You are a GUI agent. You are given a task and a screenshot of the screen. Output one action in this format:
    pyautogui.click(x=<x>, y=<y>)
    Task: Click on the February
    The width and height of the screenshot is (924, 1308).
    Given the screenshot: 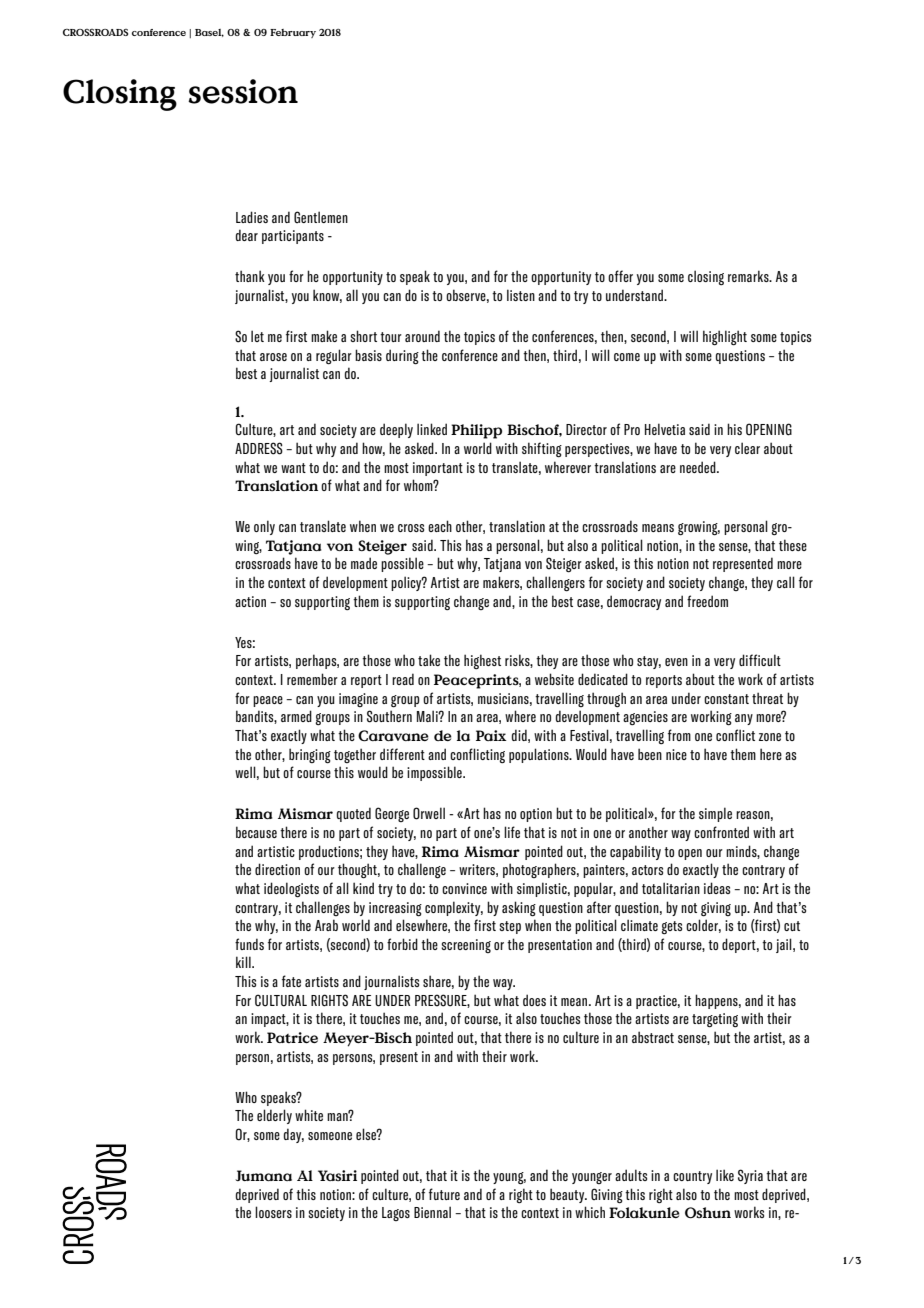 What is the action you would take?
    pyautogui.click(x=293, y=33)
